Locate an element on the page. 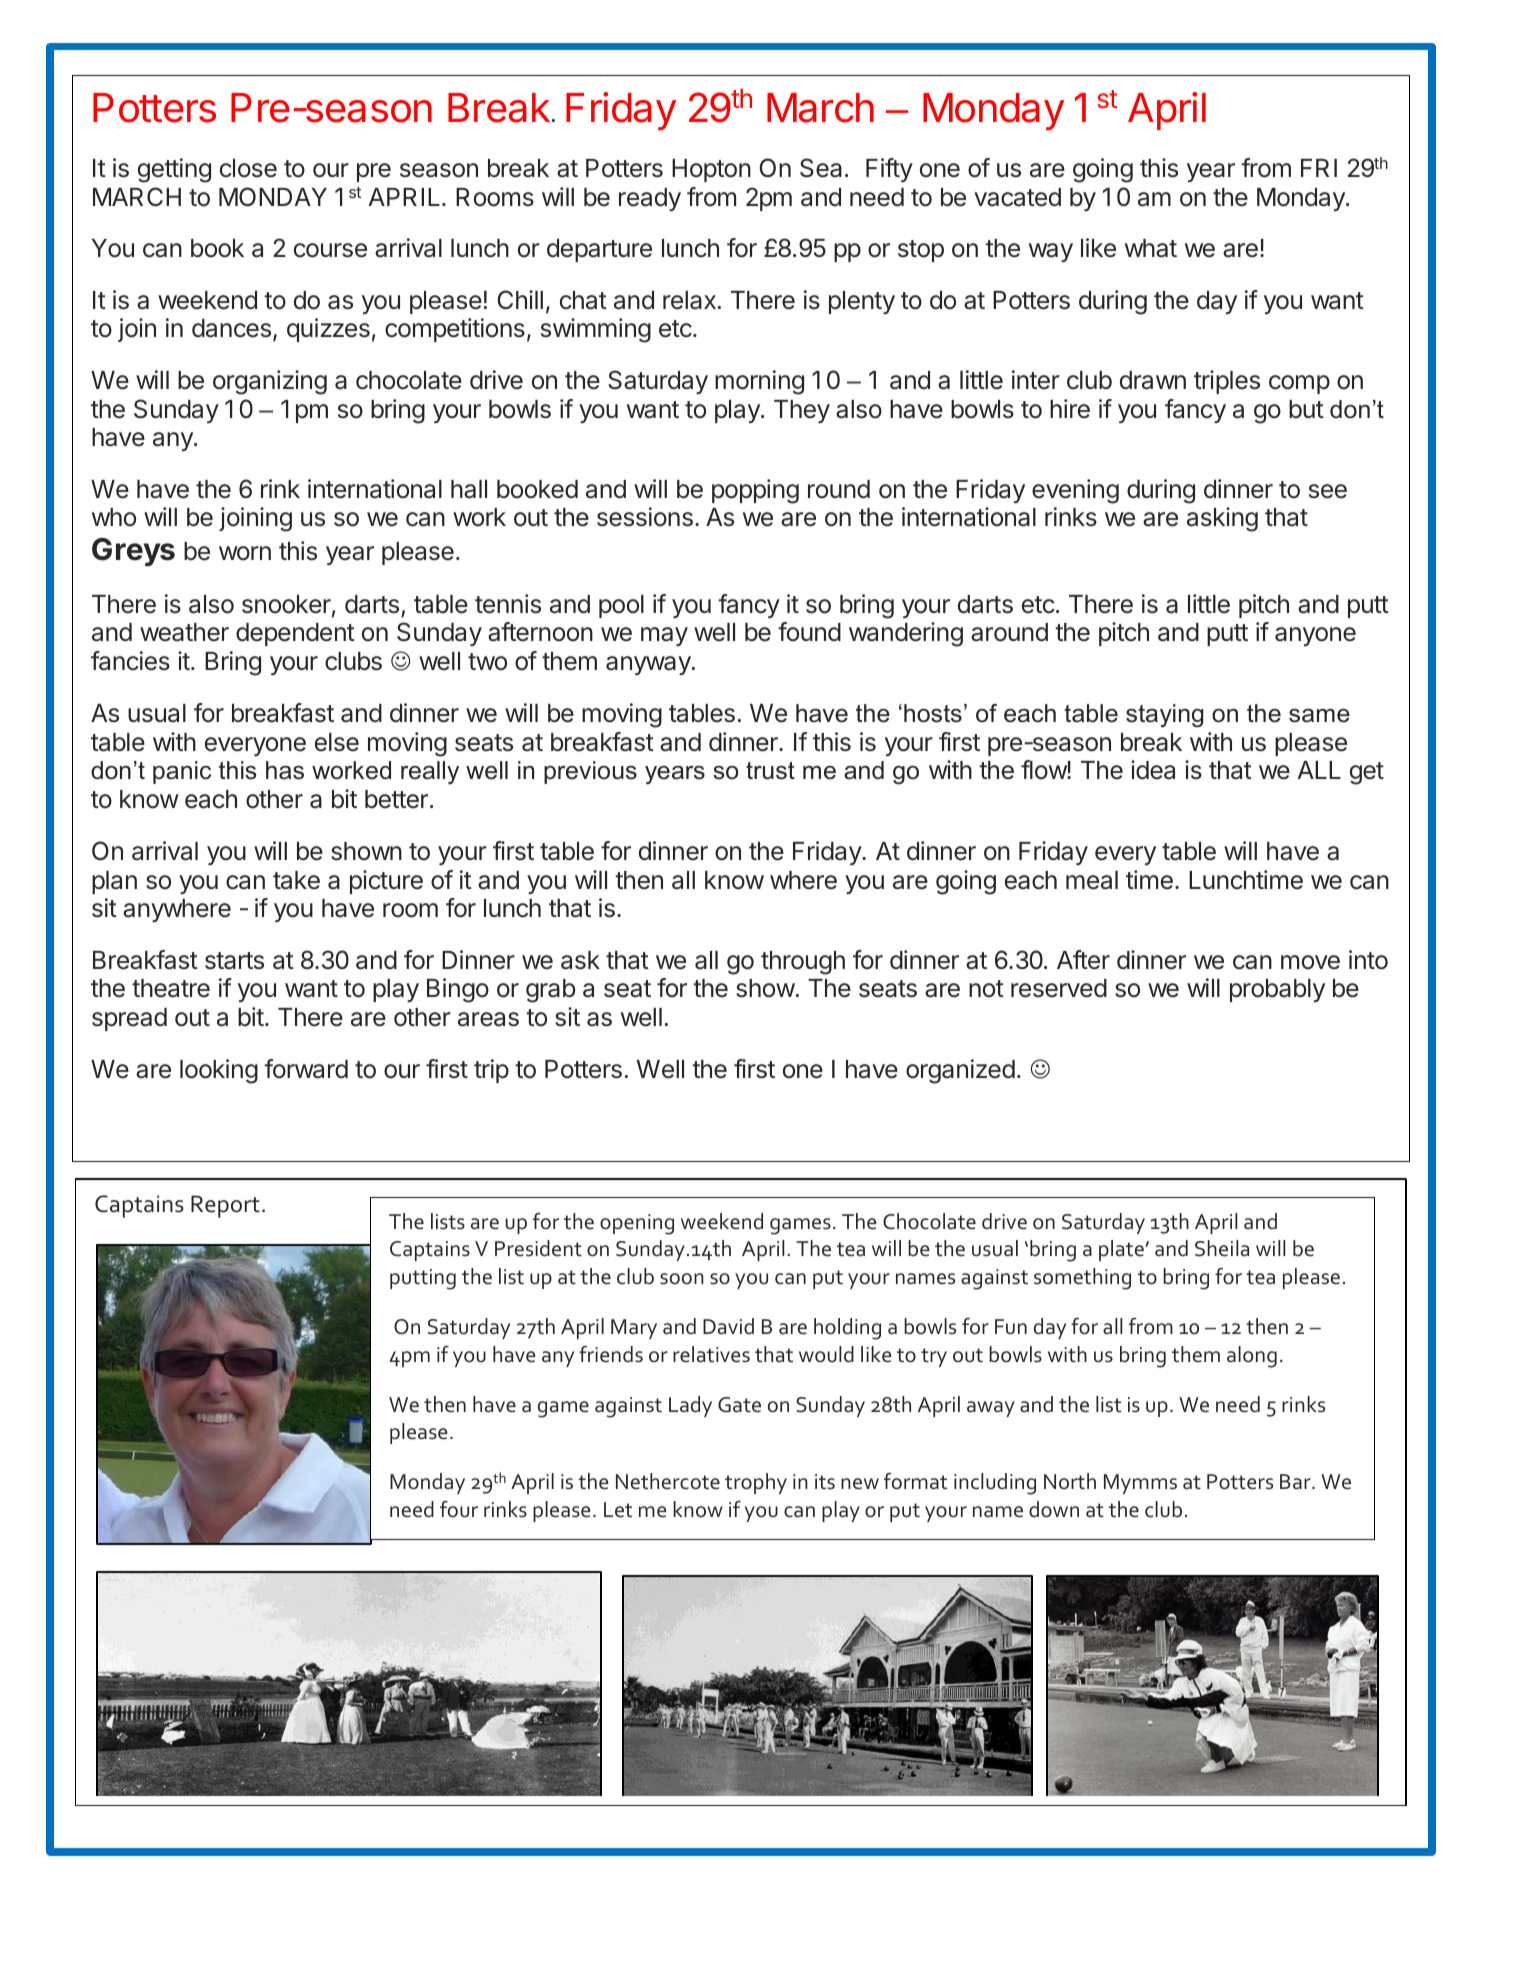 The height and width of the page is (1986, 1534). ready is located at coordinates (650, 199).
